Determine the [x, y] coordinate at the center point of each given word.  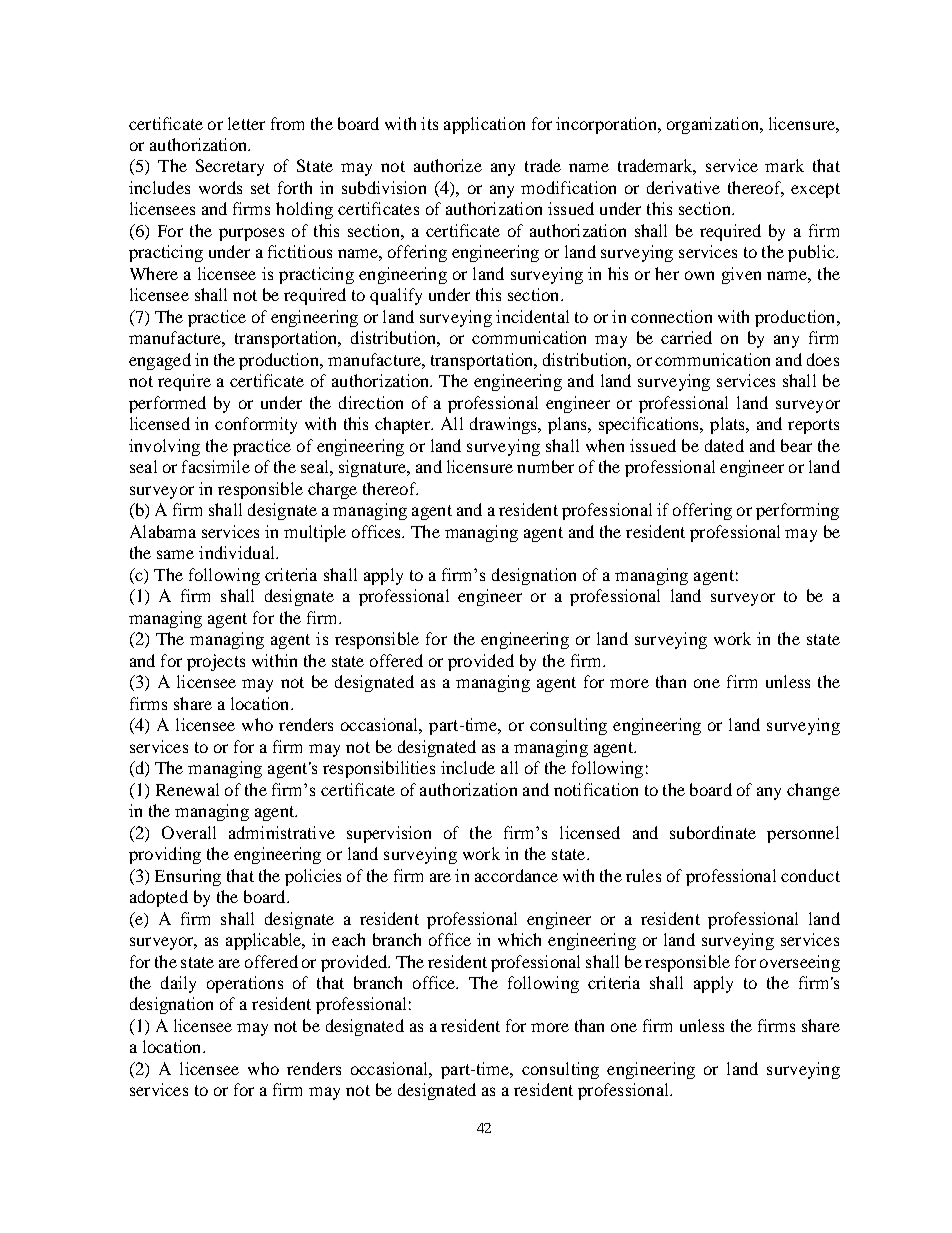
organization [714, 125]
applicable [265, 941]
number [545, 466]
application [484, 125]
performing [797, 511]
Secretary [230, 167]
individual [238, 552]
